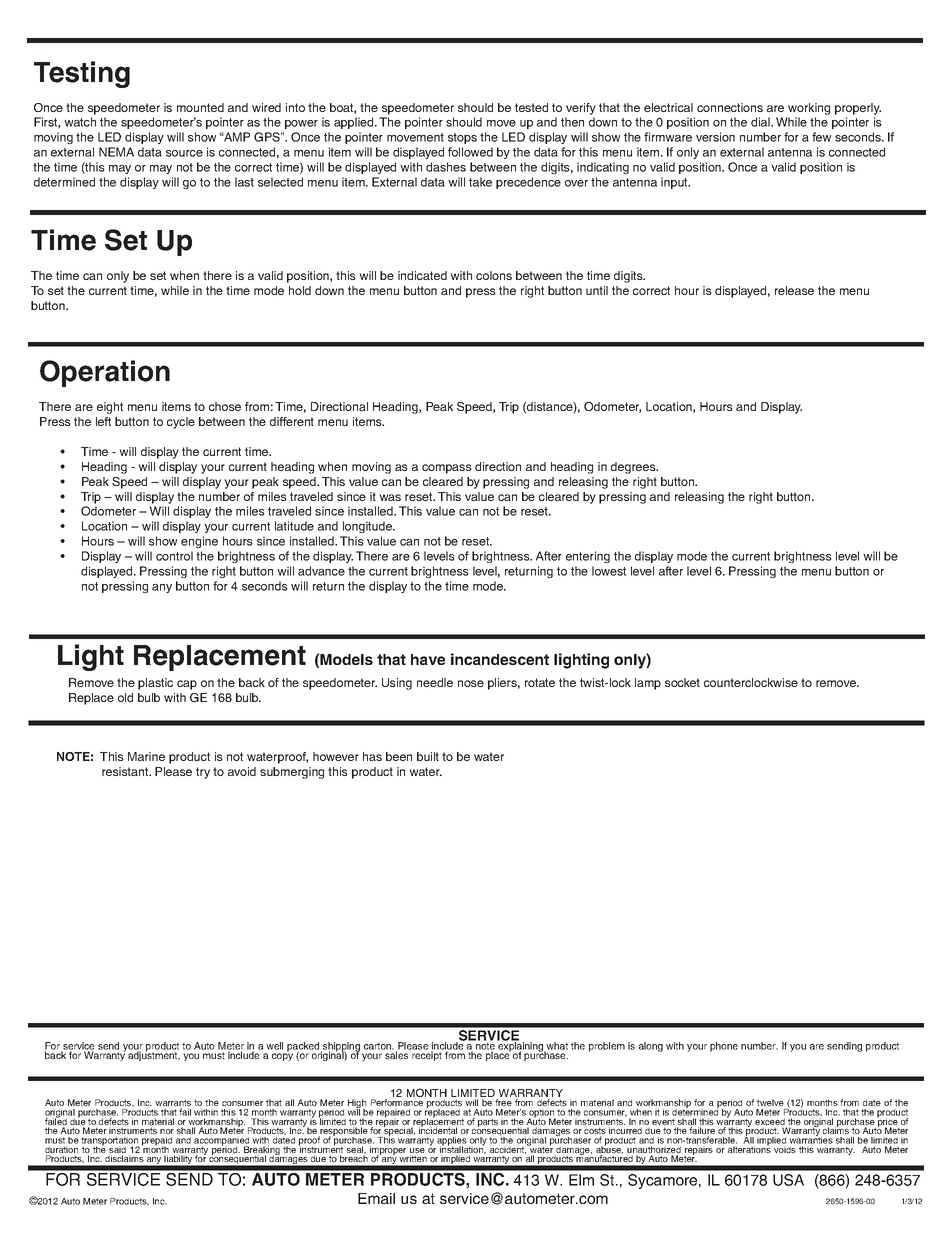 This image has width=952, height=1233. What do you see at coordinates (376, 1198) in the image?
I see `Email` at bounding box center [376, 1198].
